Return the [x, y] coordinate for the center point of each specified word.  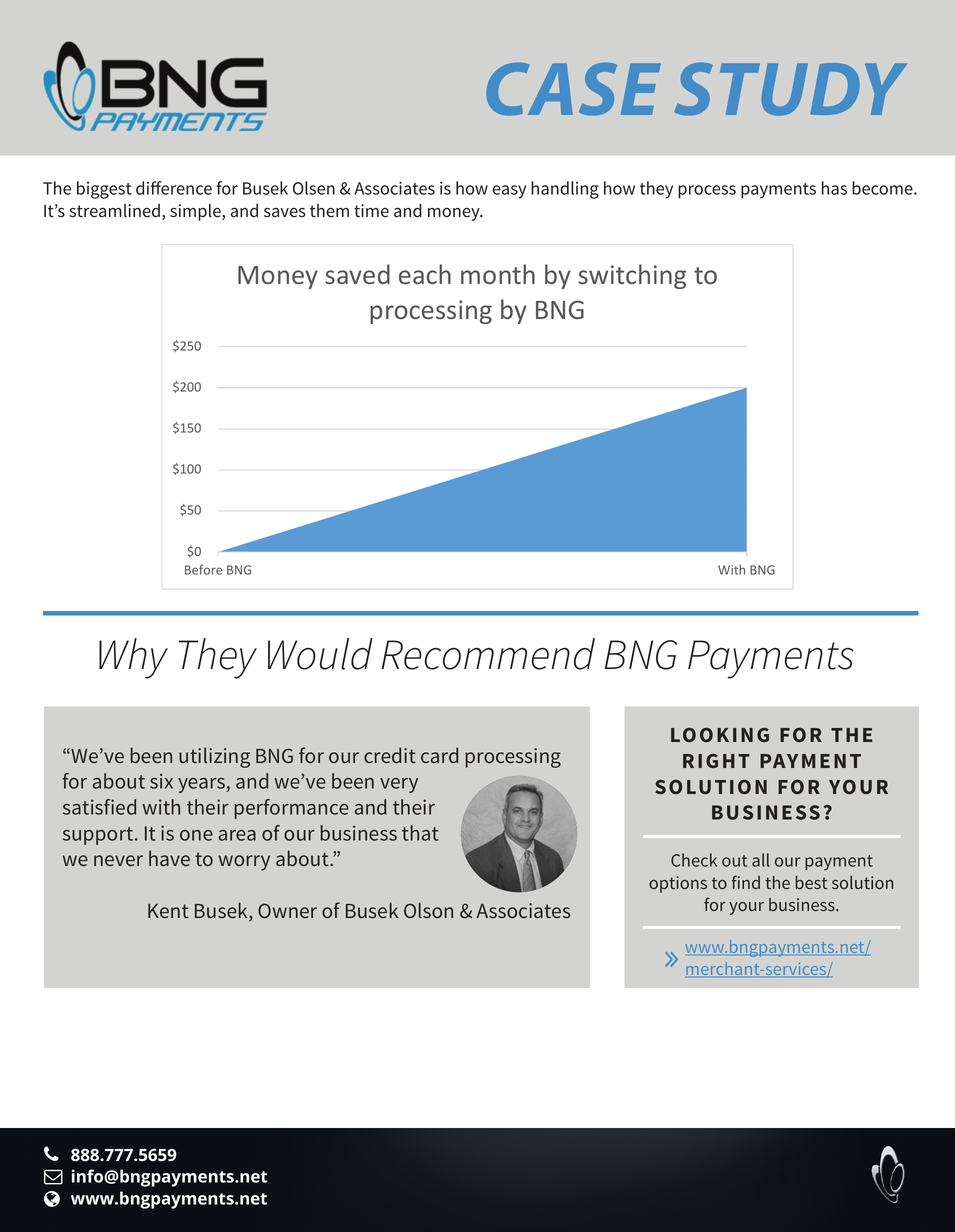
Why [133, 658]
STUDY [790, 89]
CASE [573, 89]
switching [632, 276]
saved [357, 274]
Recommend [488, 654]
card [439, 755]
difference [174, 188]
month [498, 274]
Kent [168, 911]
